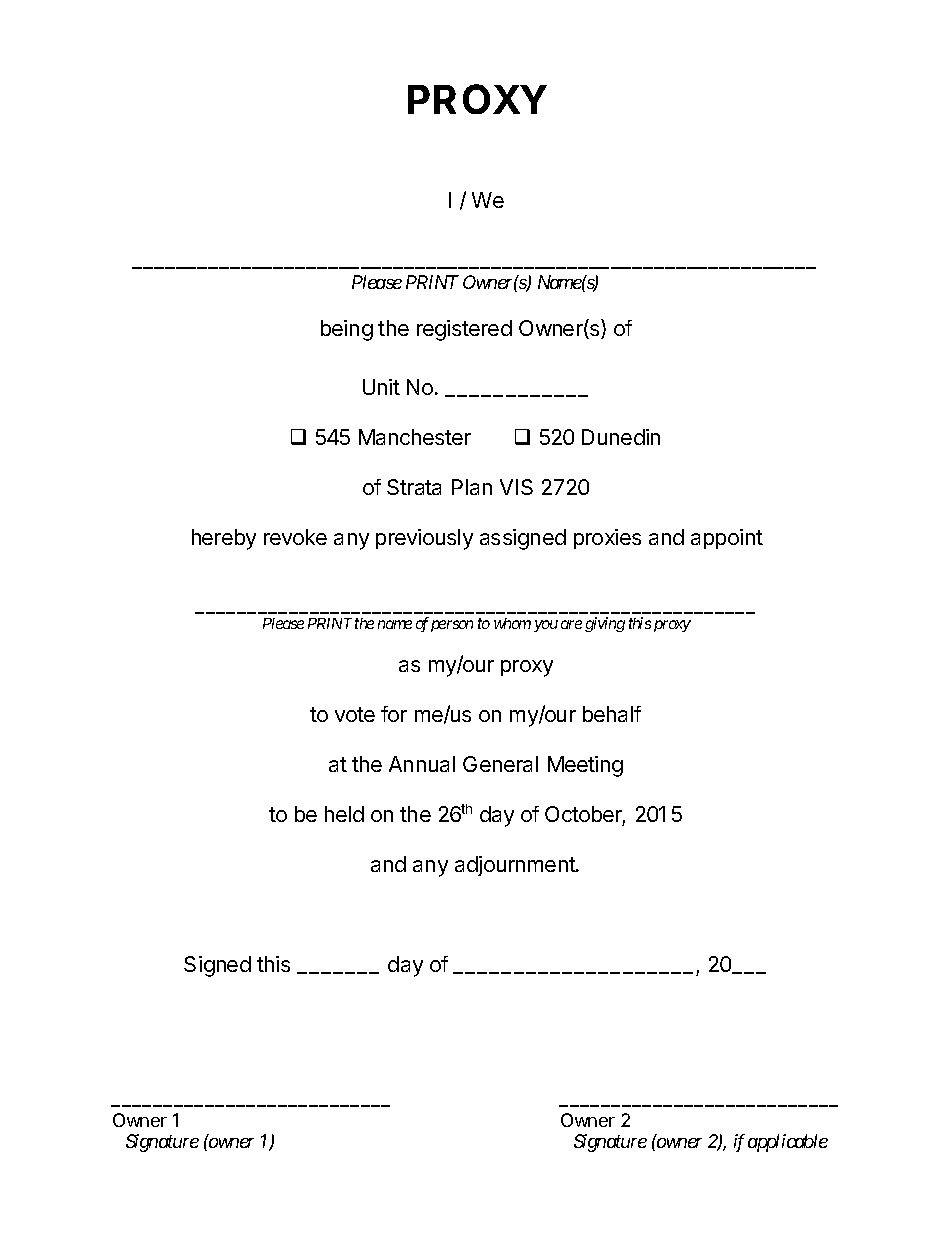  I want to click on vote, so click(355, 714).
